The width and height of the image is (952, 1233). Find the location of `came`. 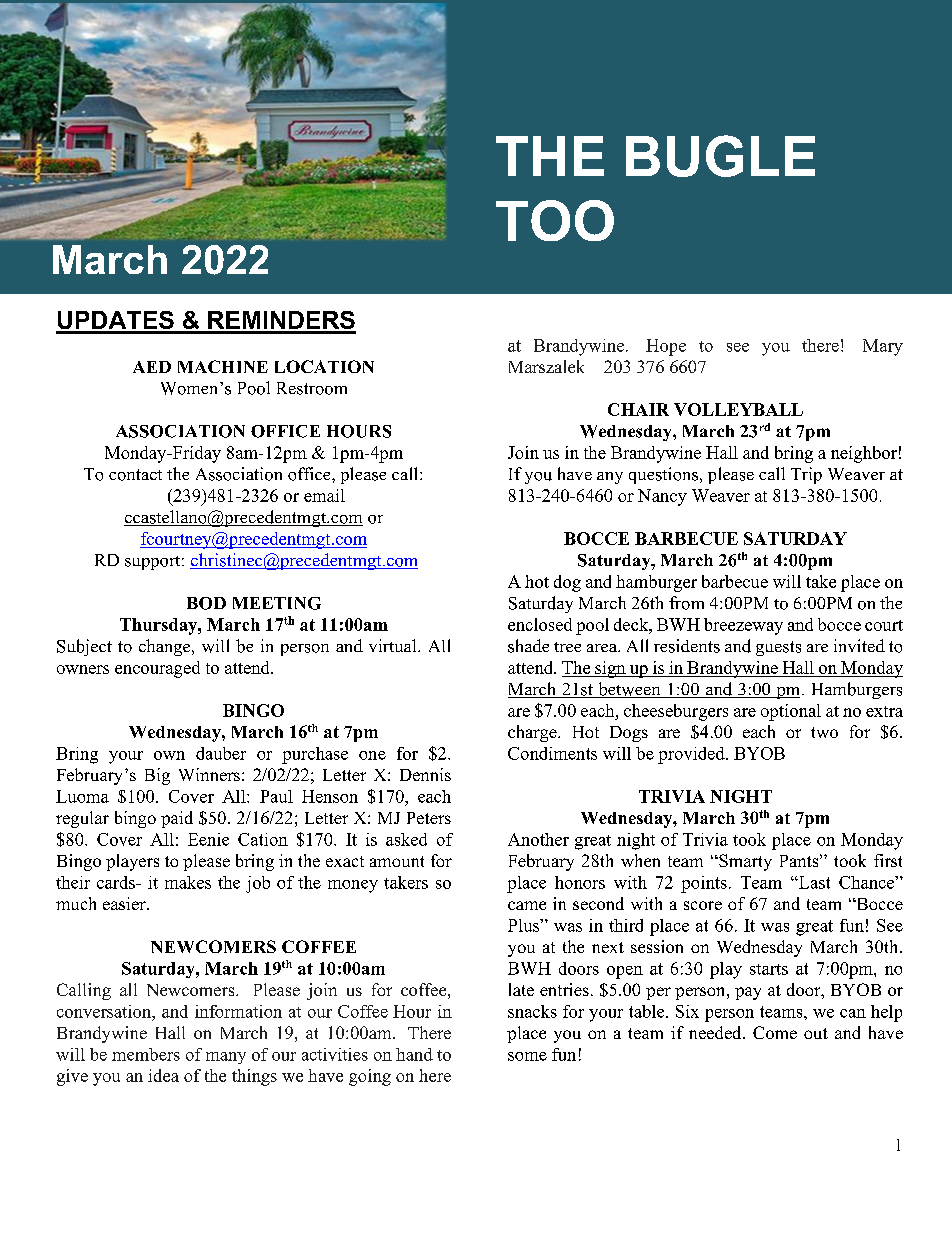

came is located at coordinates (527, 905).
